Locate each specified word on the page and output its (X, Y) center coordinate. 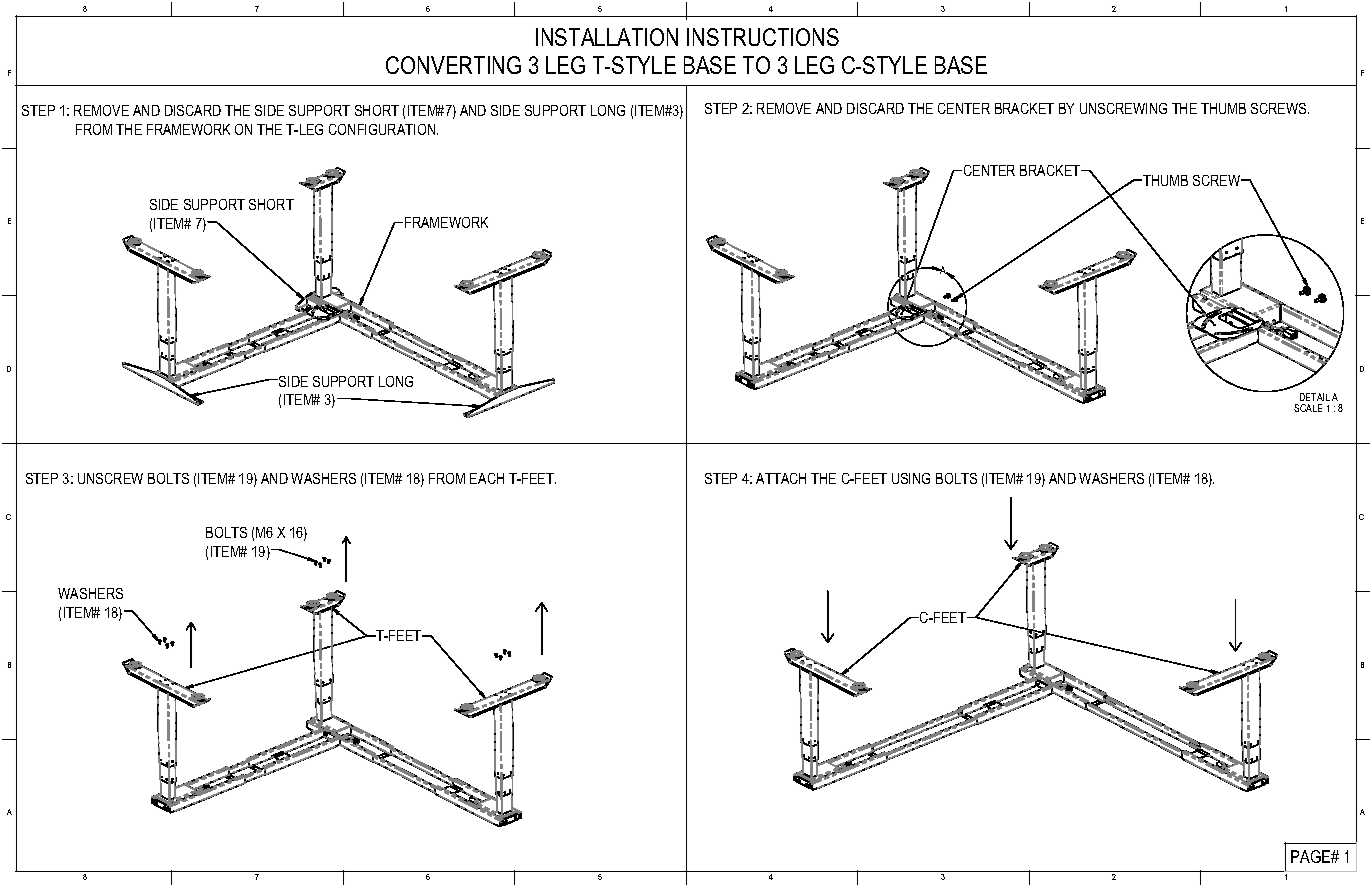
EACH (487, 478)
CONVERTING (453, 65)
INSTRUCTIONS (763, 37)
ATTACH (781, 478)
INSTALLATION (607, 37)
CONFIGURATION (383, 129)
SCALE (1308, 408)
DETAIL (1315, 397)
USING (911, 478)
